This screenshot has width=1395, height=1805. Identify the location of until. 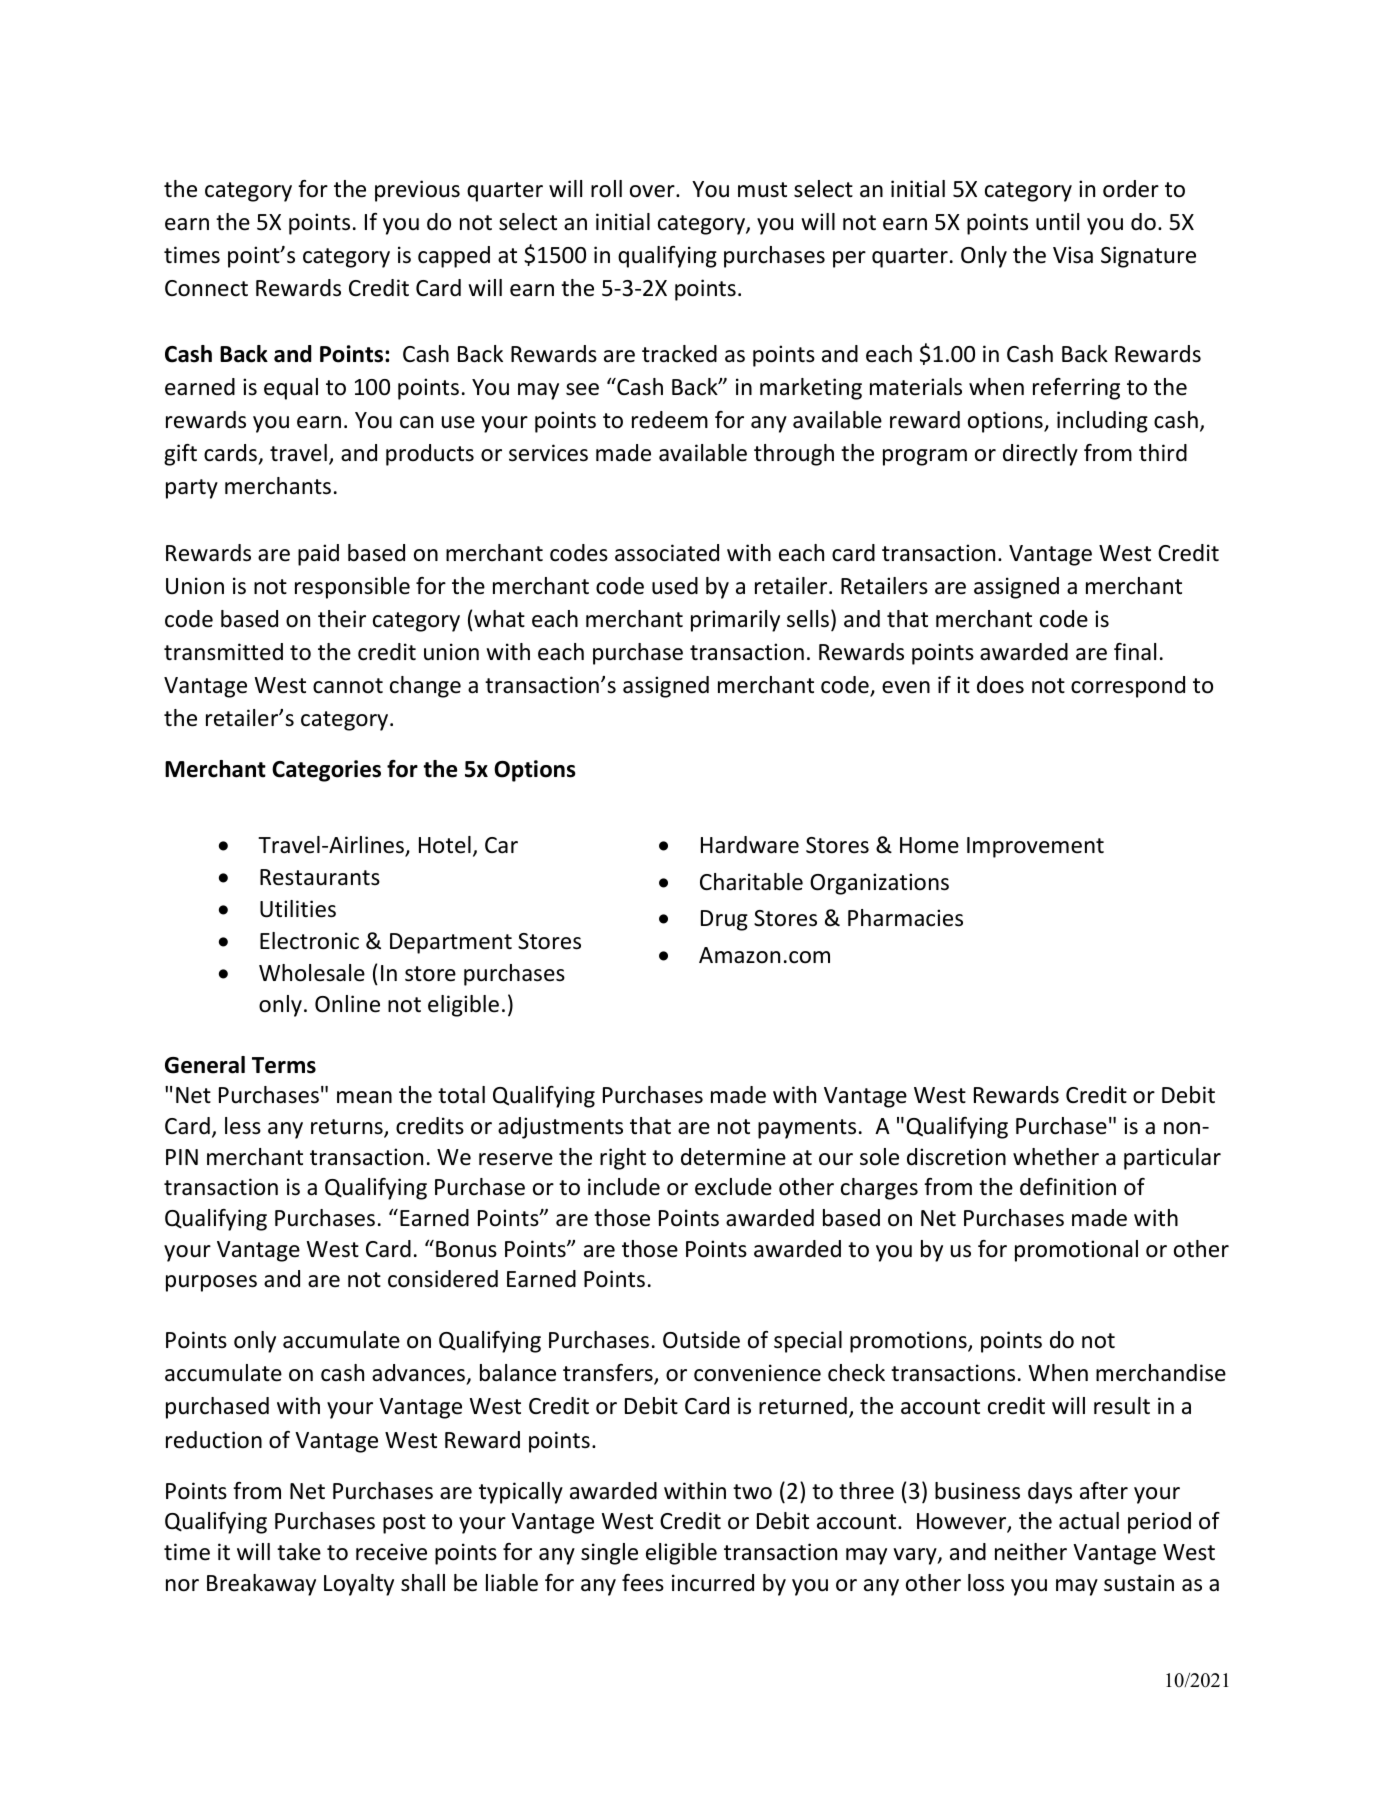
(1057, 222).
